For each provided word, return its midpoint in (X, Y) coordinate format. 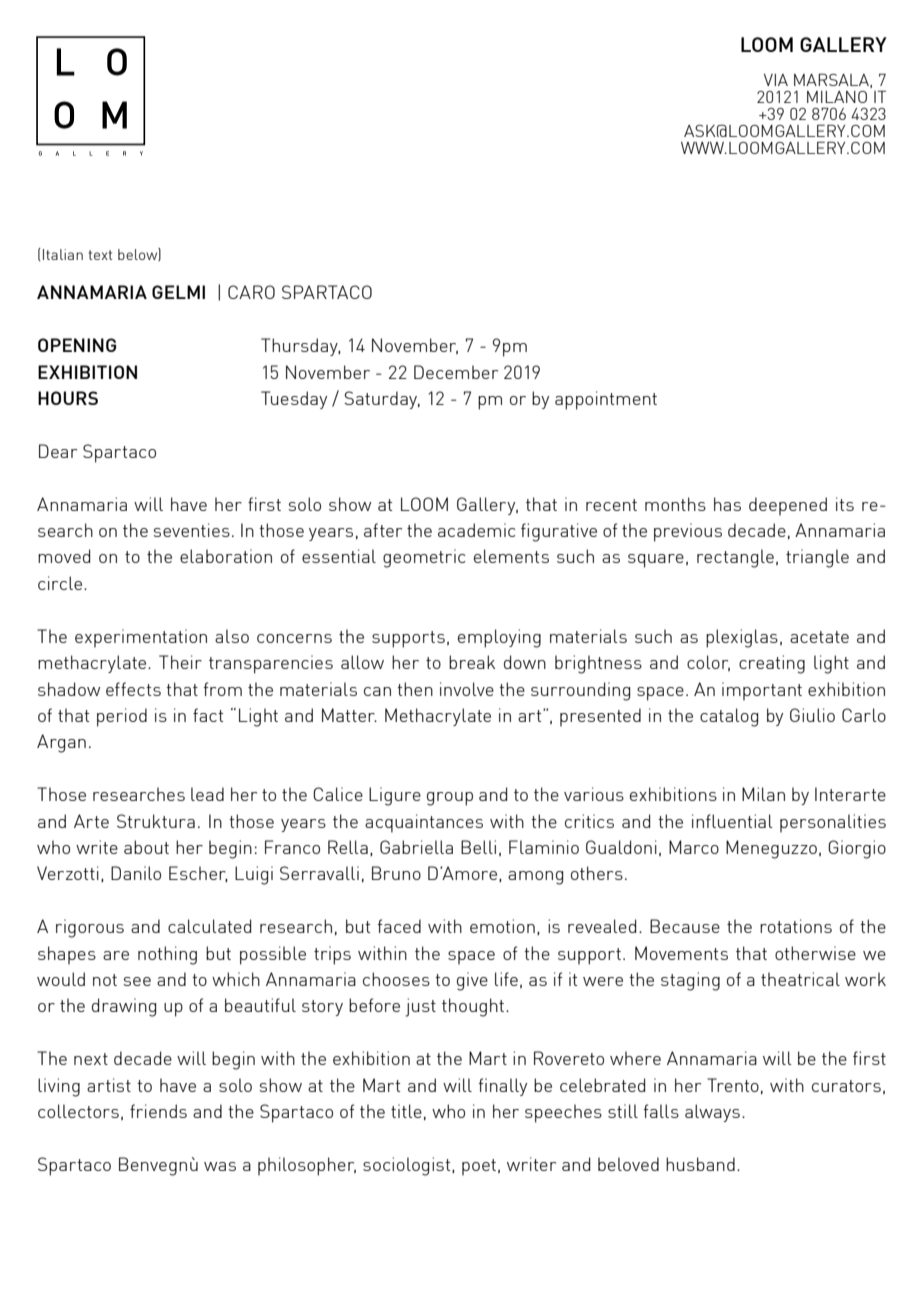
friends (158, 1111)
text (101, 255)
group (450, 799)
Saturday (382, 400)
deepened (788, 506)
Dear (58, 451)
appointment (606, 400)
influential (732, 821)
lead (207, 794)
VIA (776, 80)
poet (479, 1167)
